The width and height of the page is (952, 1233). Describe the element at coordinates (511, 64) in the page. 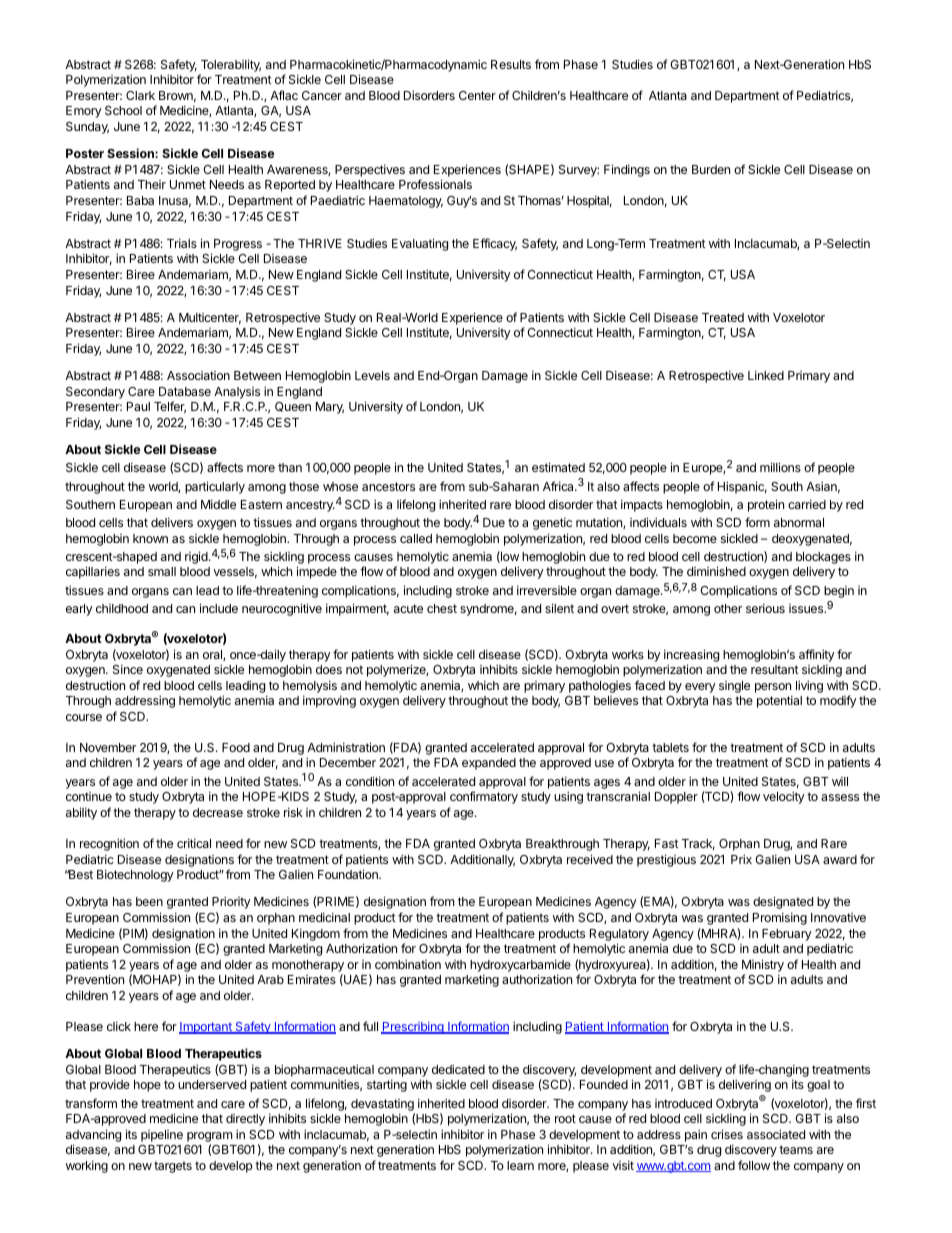

I see `Results` at that location.
